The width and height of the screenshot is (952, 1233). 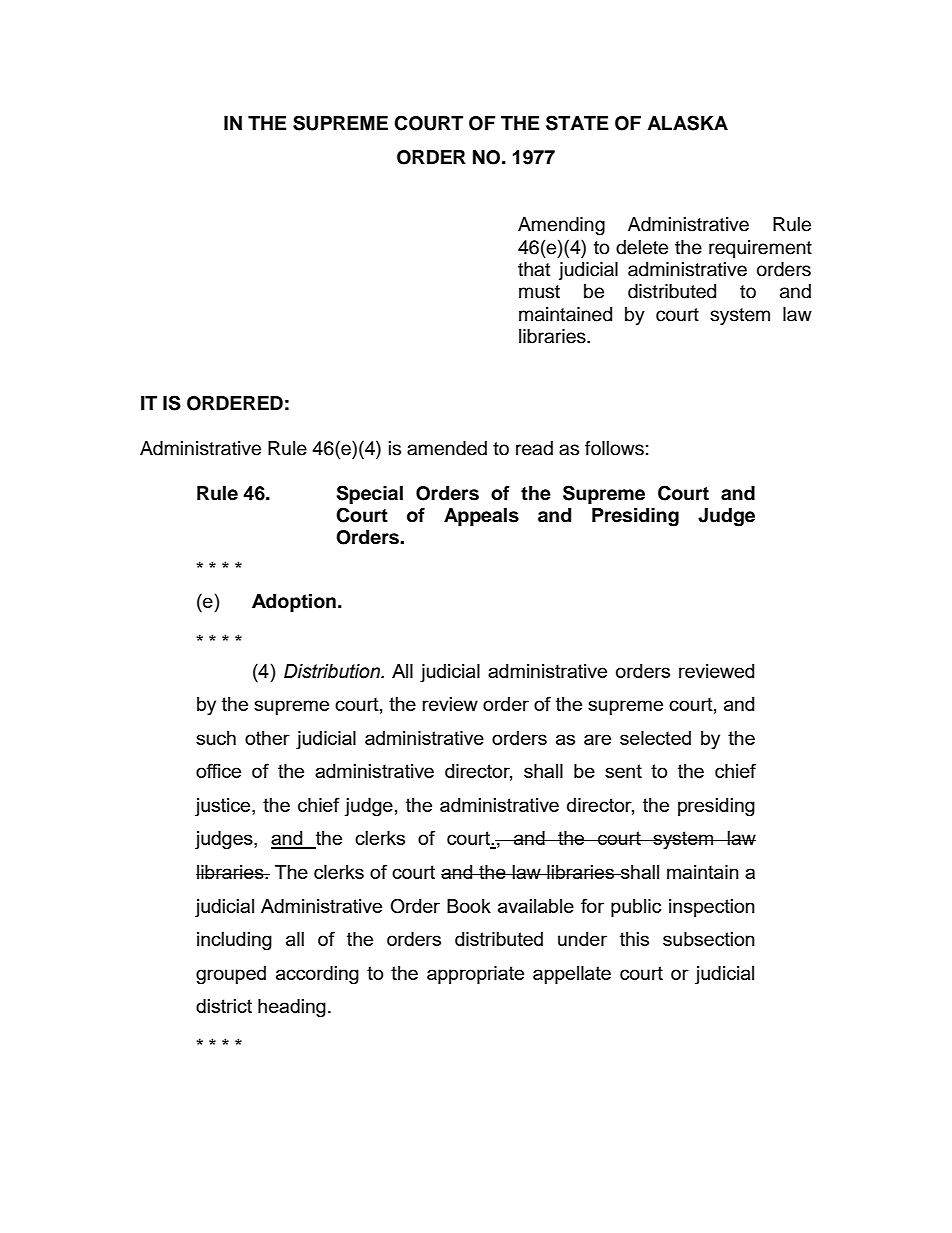 What do you see at coordinates (534, 269) in the screenshot?
I see `that` at bounding box center [534, 269].
